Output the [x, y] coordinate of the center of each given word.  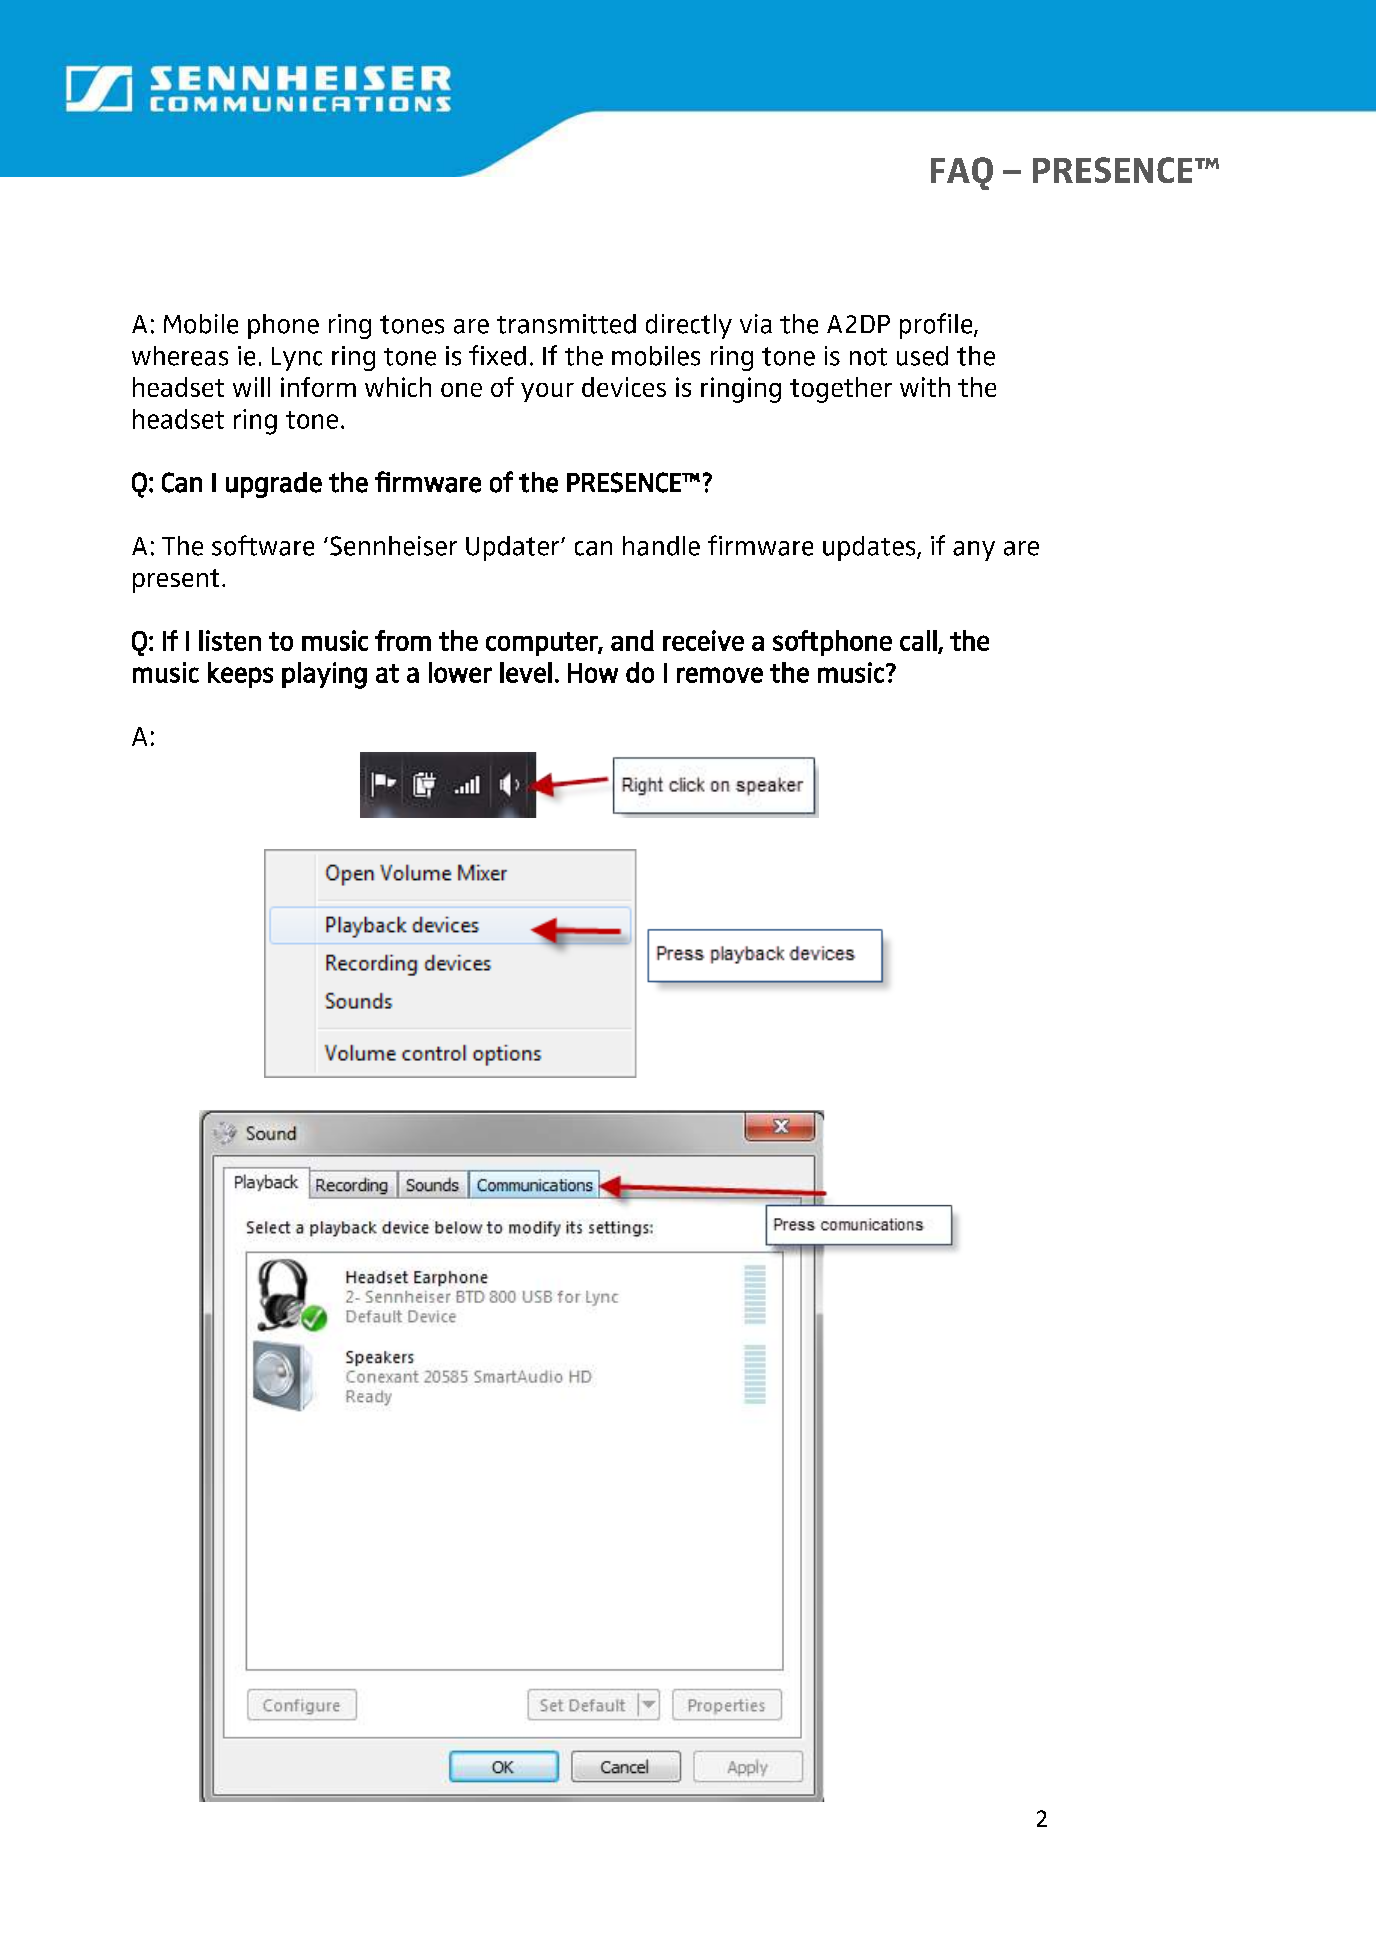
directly [689, 326]
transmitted [566, 324]
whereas [180, 356]
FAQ [962, 173]
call [919, 641]
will [251, 387]
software [263, 545]
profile [937, 326]
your [547, 392]
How [593, 673]
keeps [240, 675]
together [841, 390]
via [756, 324]
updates [870, 548]
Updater [514, 548]
